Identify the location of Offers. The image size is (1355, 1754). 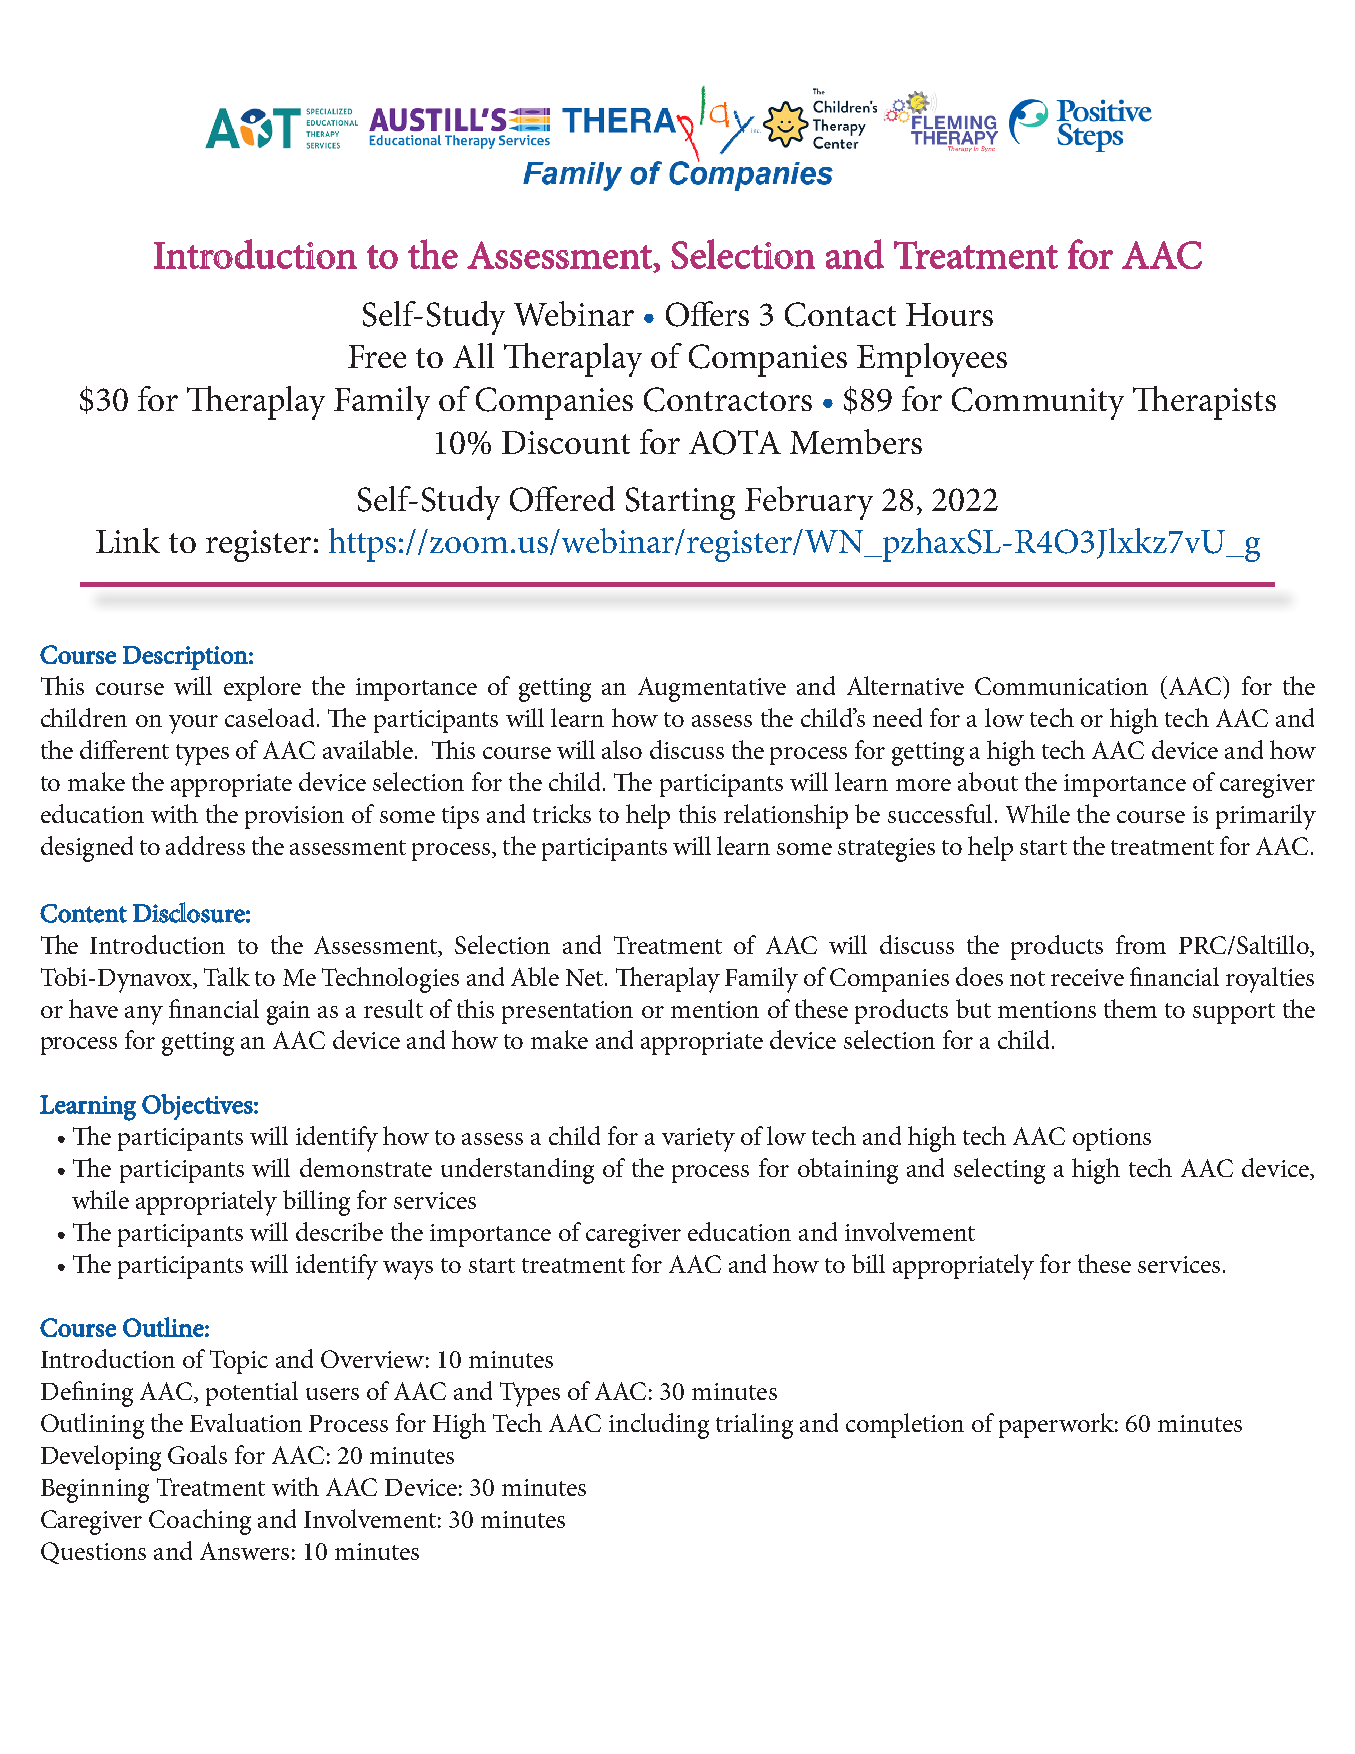
(707, 314).
